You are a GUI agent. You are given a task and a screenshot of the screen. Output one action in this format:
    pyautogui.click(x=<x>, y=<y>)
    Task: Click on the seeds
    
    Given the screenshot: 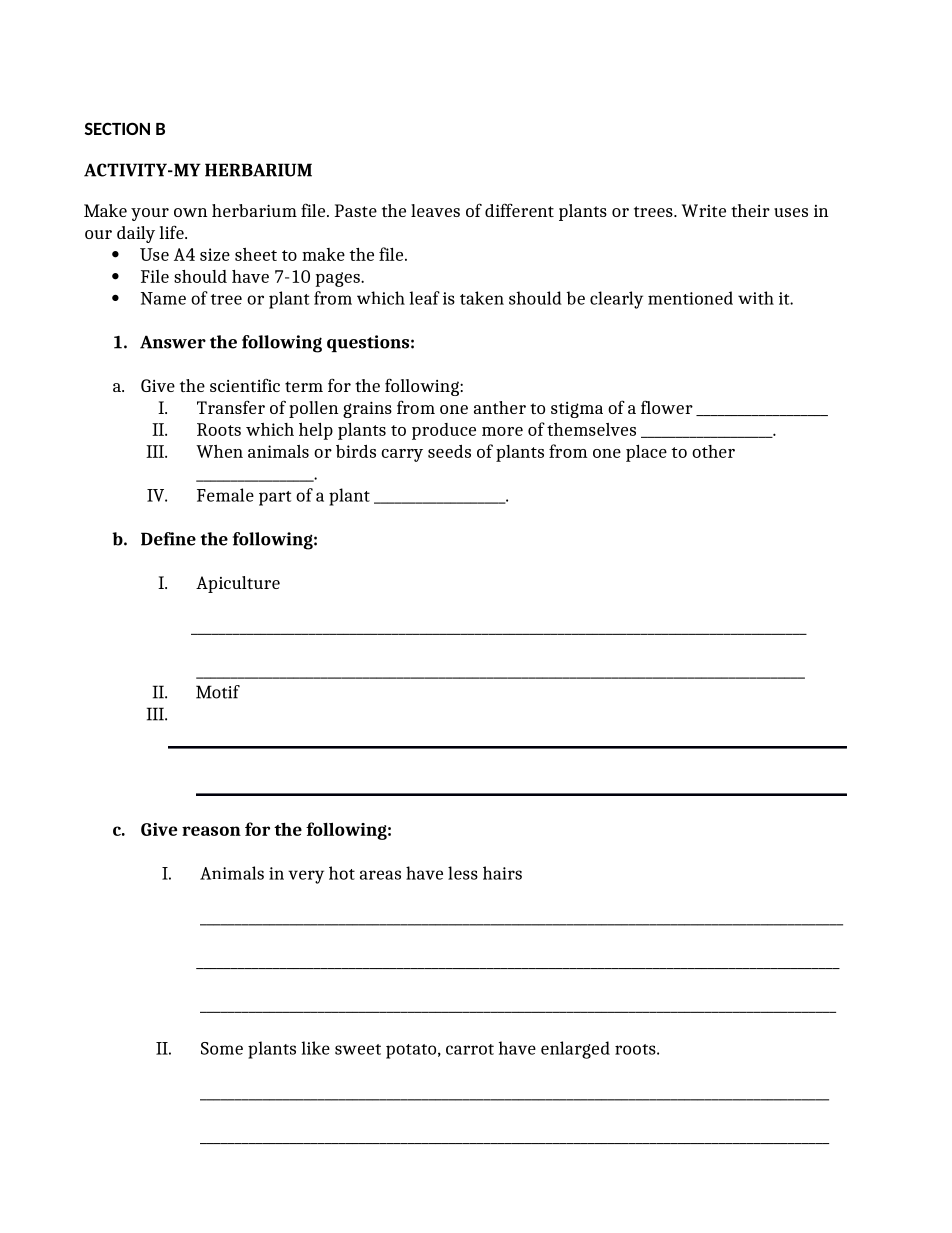 What is the action you would take?
    pyautogui.click(x=449, y=451)
